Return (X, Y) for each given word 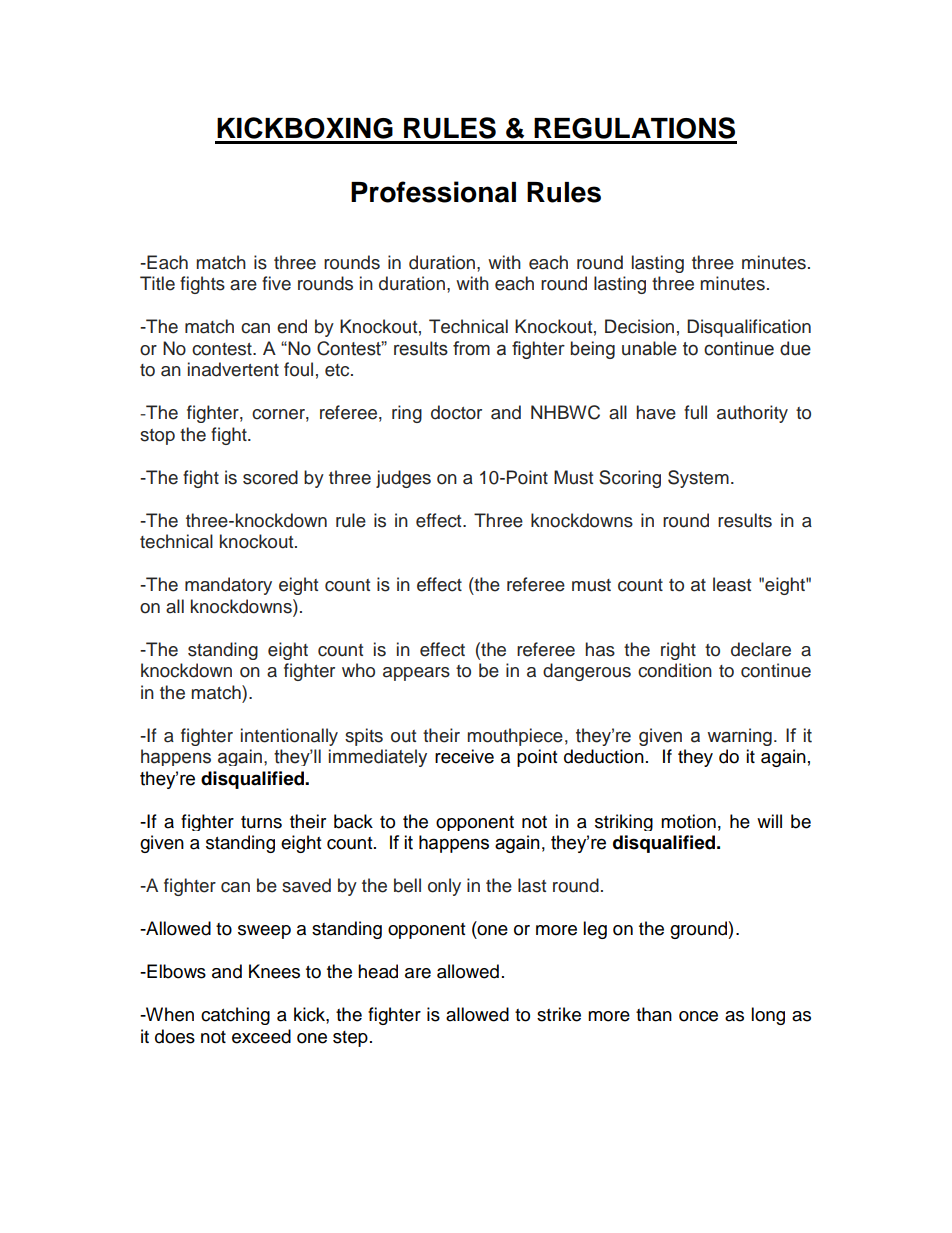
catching (235, 1016)
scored (270, 477)
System (698, 479)
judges (403, 479)
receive (464, 756)
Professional (433, 192)
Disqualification (749, 328)
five (276, 283)
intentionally (289, 737)
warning (739, 737)
